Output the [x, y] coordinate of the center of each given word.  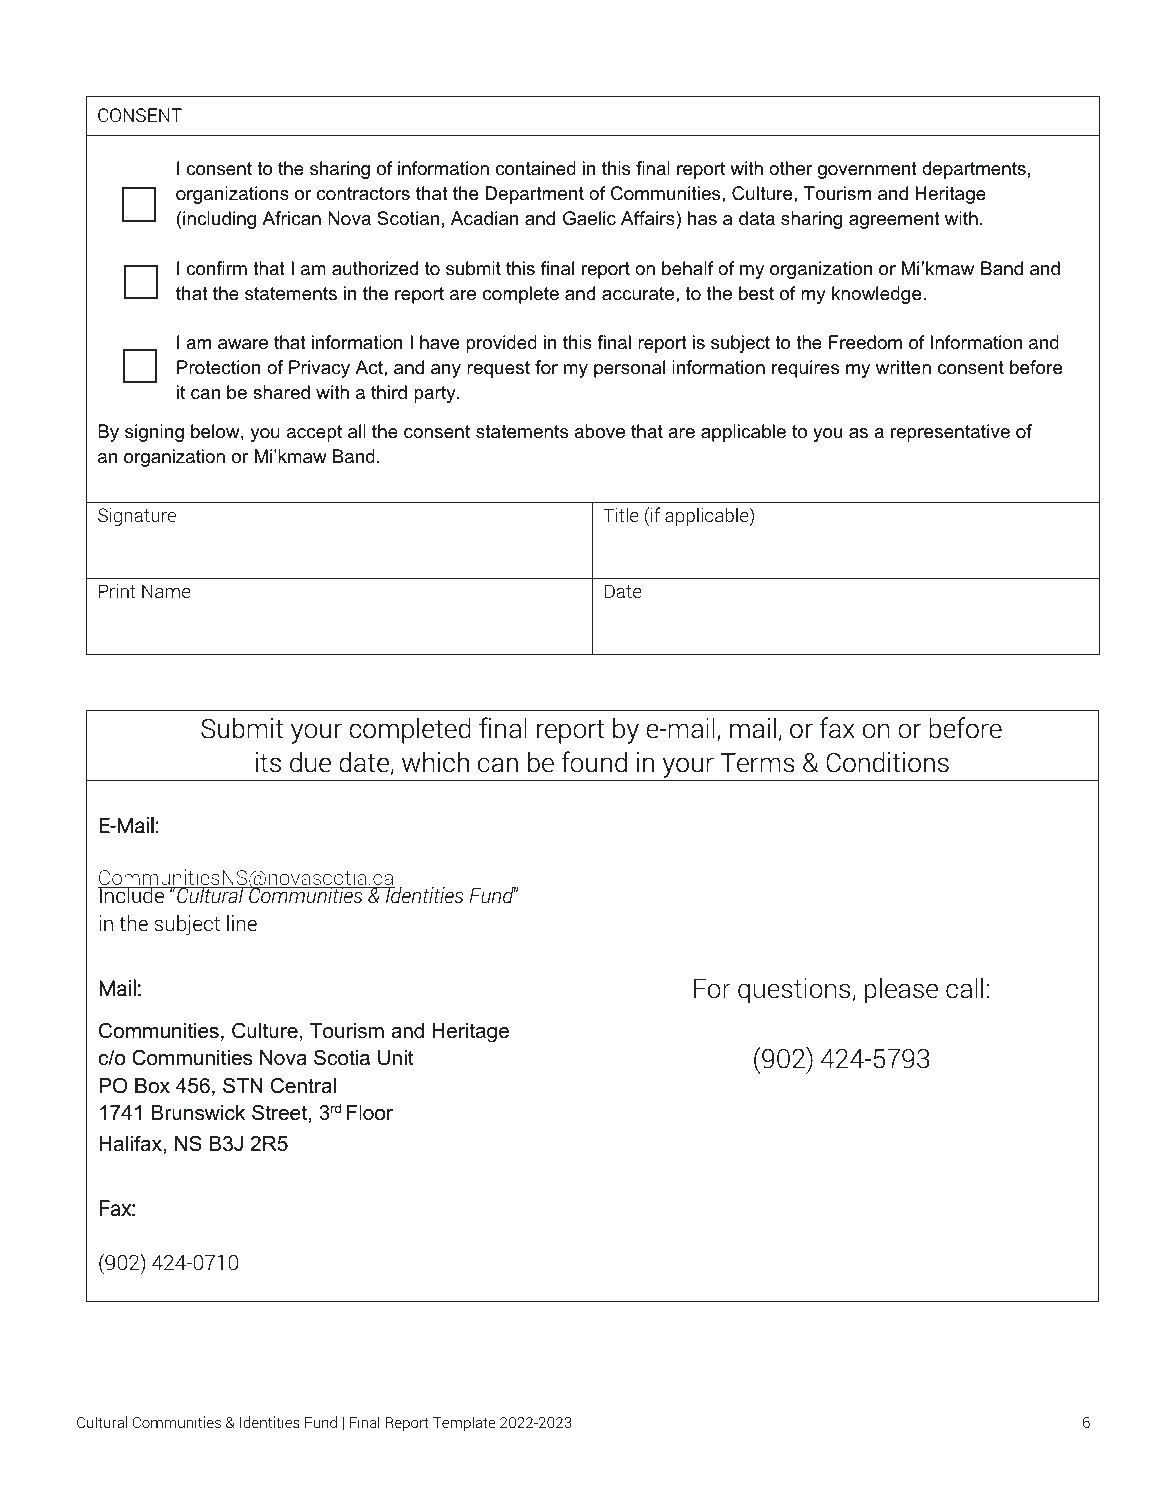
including [219, 220]
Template [464, 1423]
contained [536, 168]
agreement [894, 220]
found [594, 762]
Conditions [887, 762]
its [268, 762]
